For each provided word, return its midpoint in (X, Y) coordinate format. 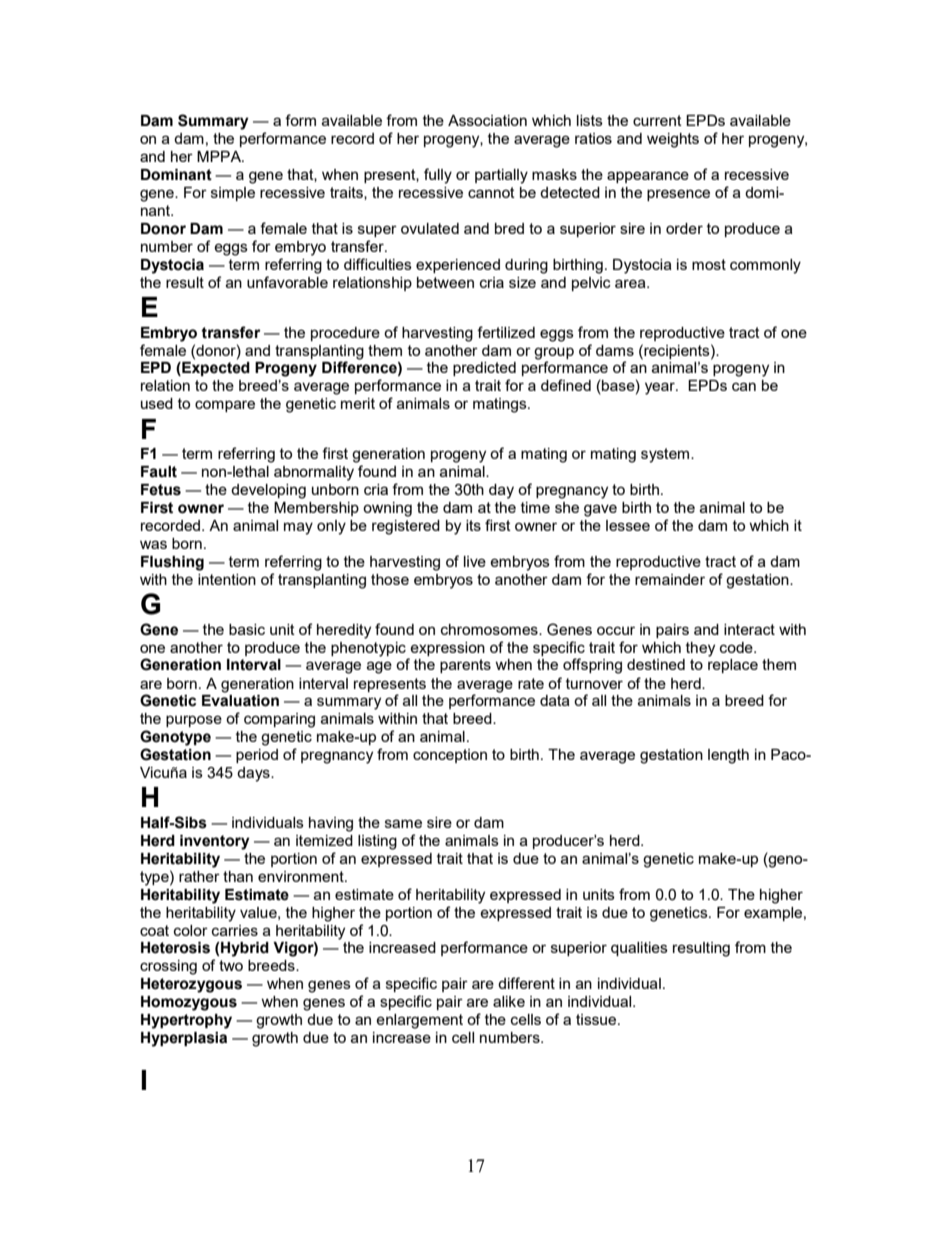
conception (450, 756)
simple (233, 194)
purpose (194, 721)
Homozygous (189, 1003)
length (728, 756)
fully (438, 176)
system (666, 455)
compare (225, 406)
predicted (484, 369)
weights (673, 140)
